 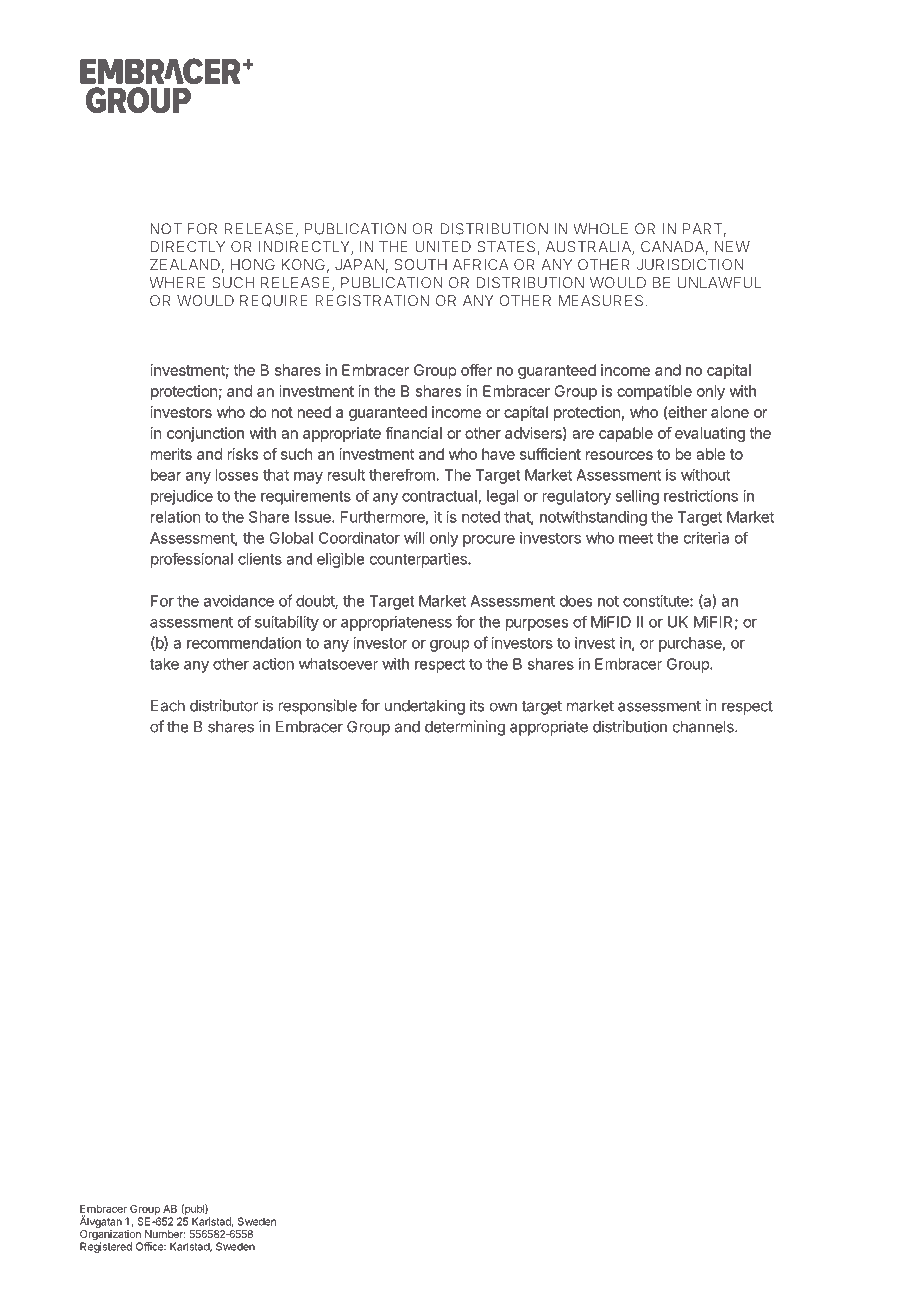 What do you see at coordinates (425, 707) in the screenshot?
I see `undertaking` at bounding box center [425, 707].
